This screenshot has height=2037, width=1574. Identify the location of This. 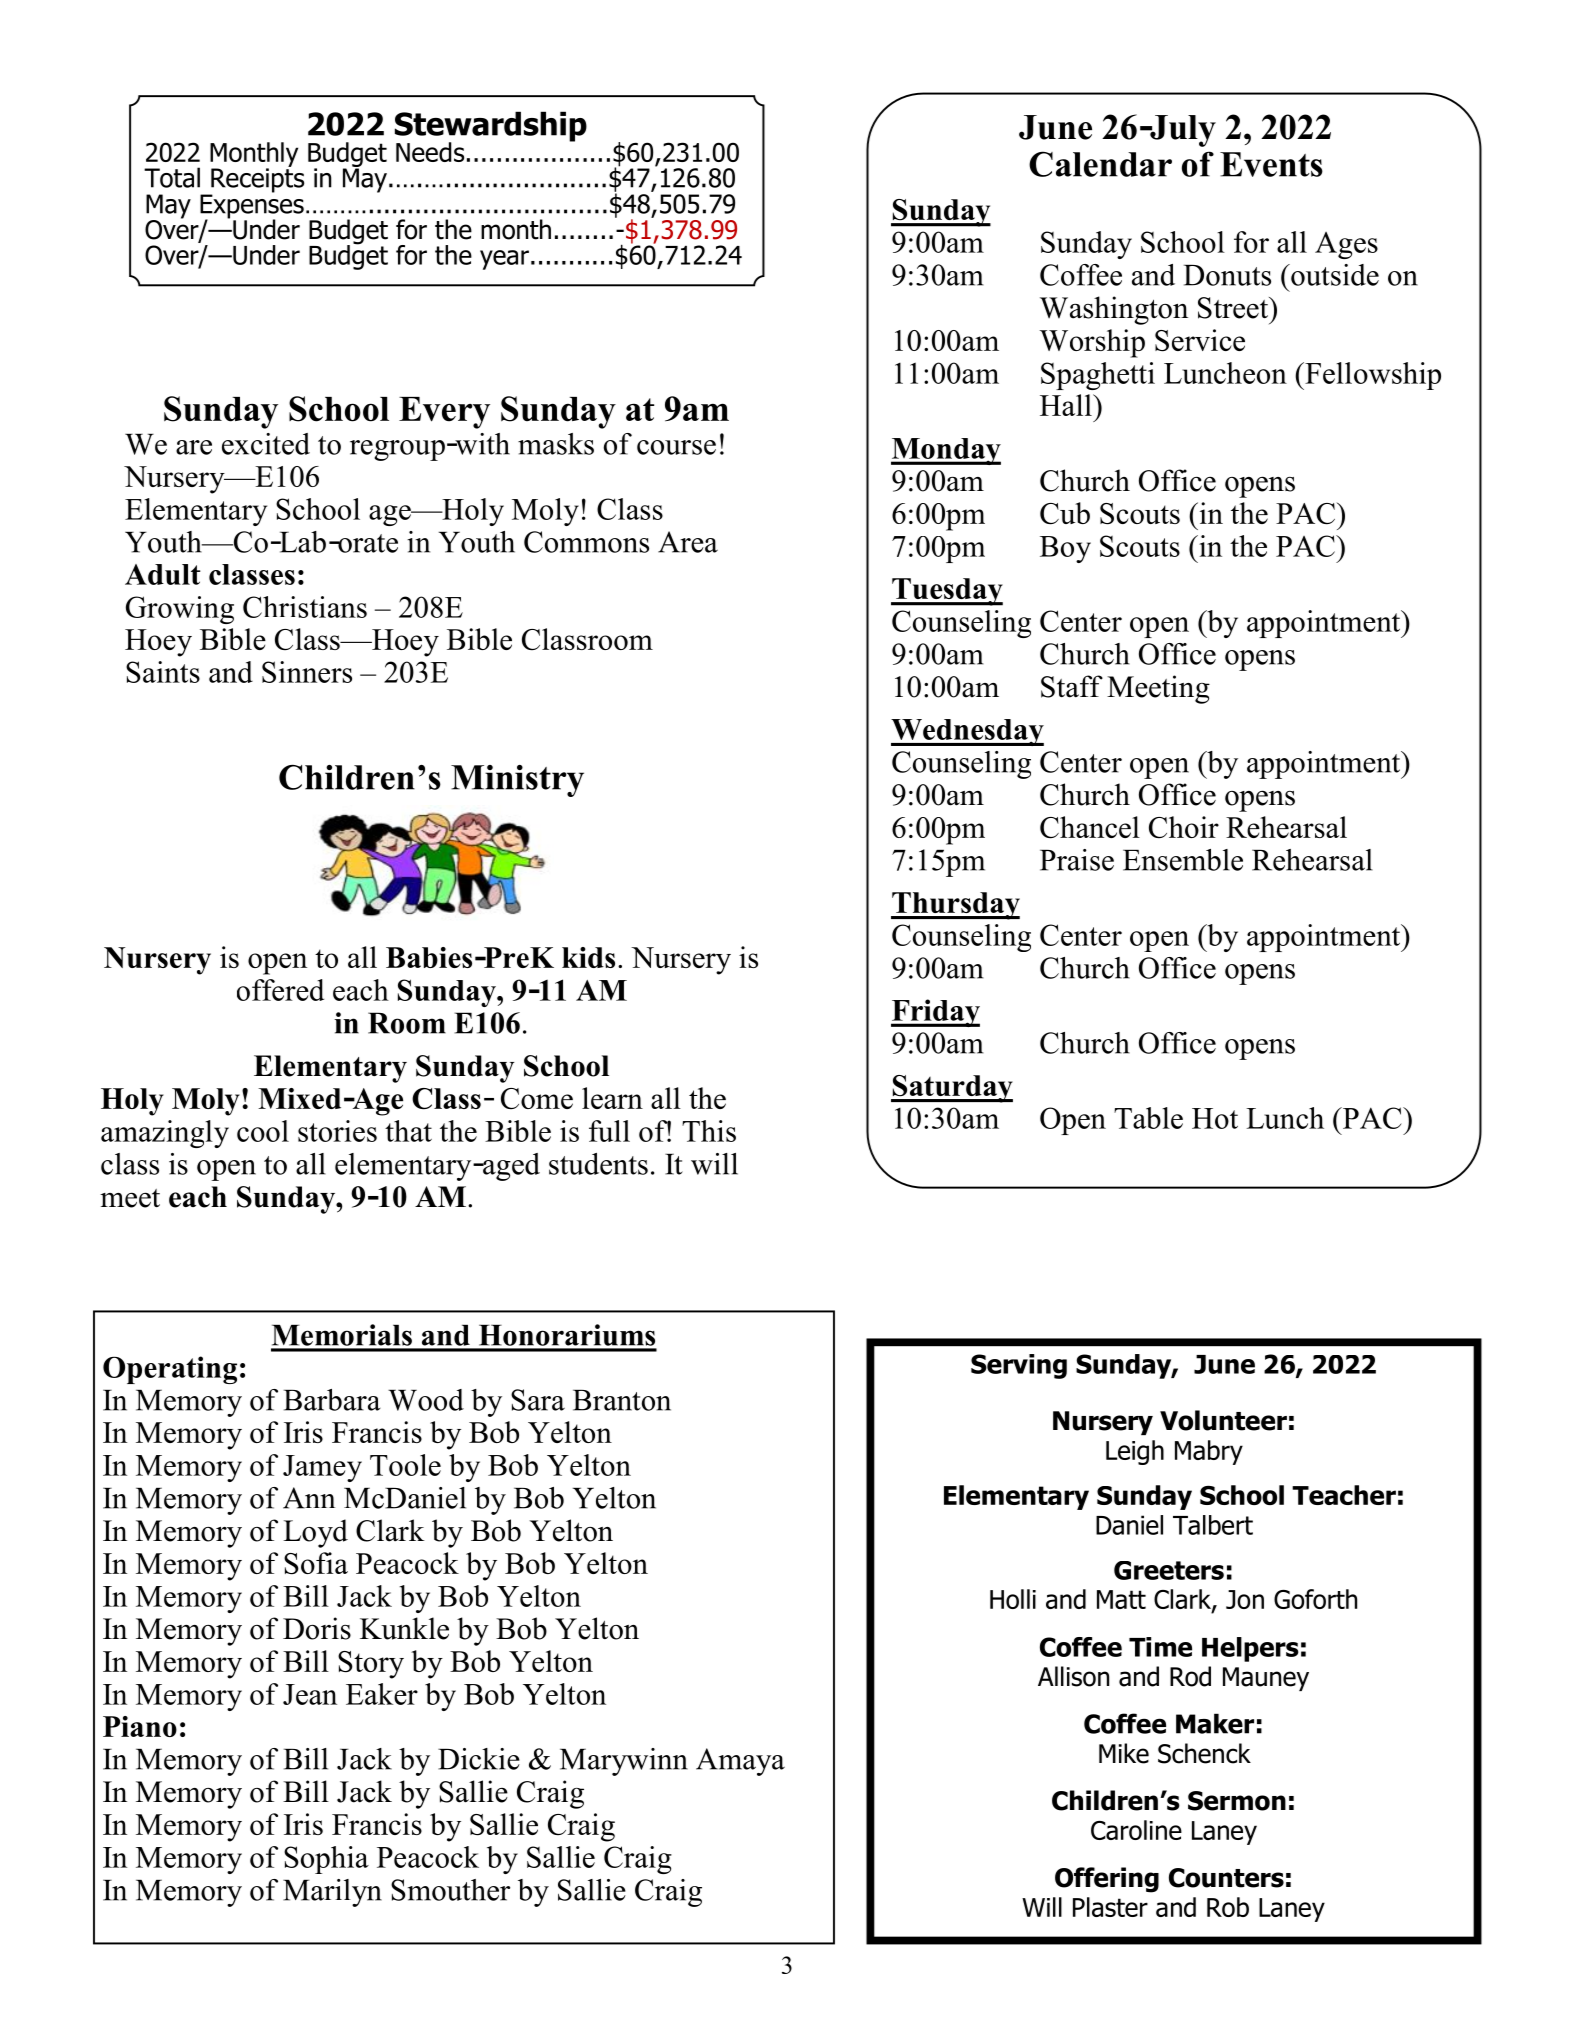
(709, 1131).
